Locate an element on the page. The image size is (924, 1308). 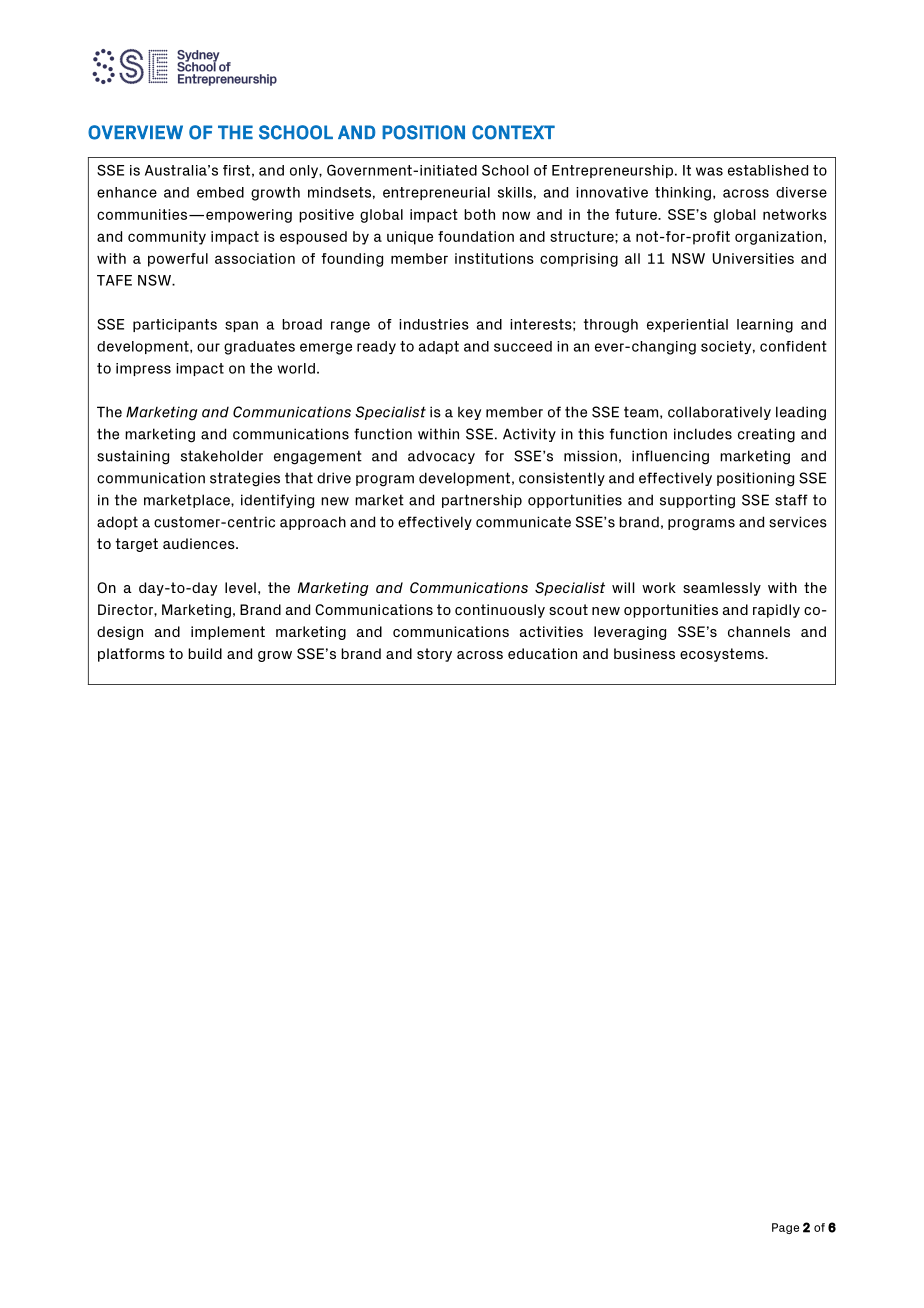
embed is located at coordinates (220, 192).
